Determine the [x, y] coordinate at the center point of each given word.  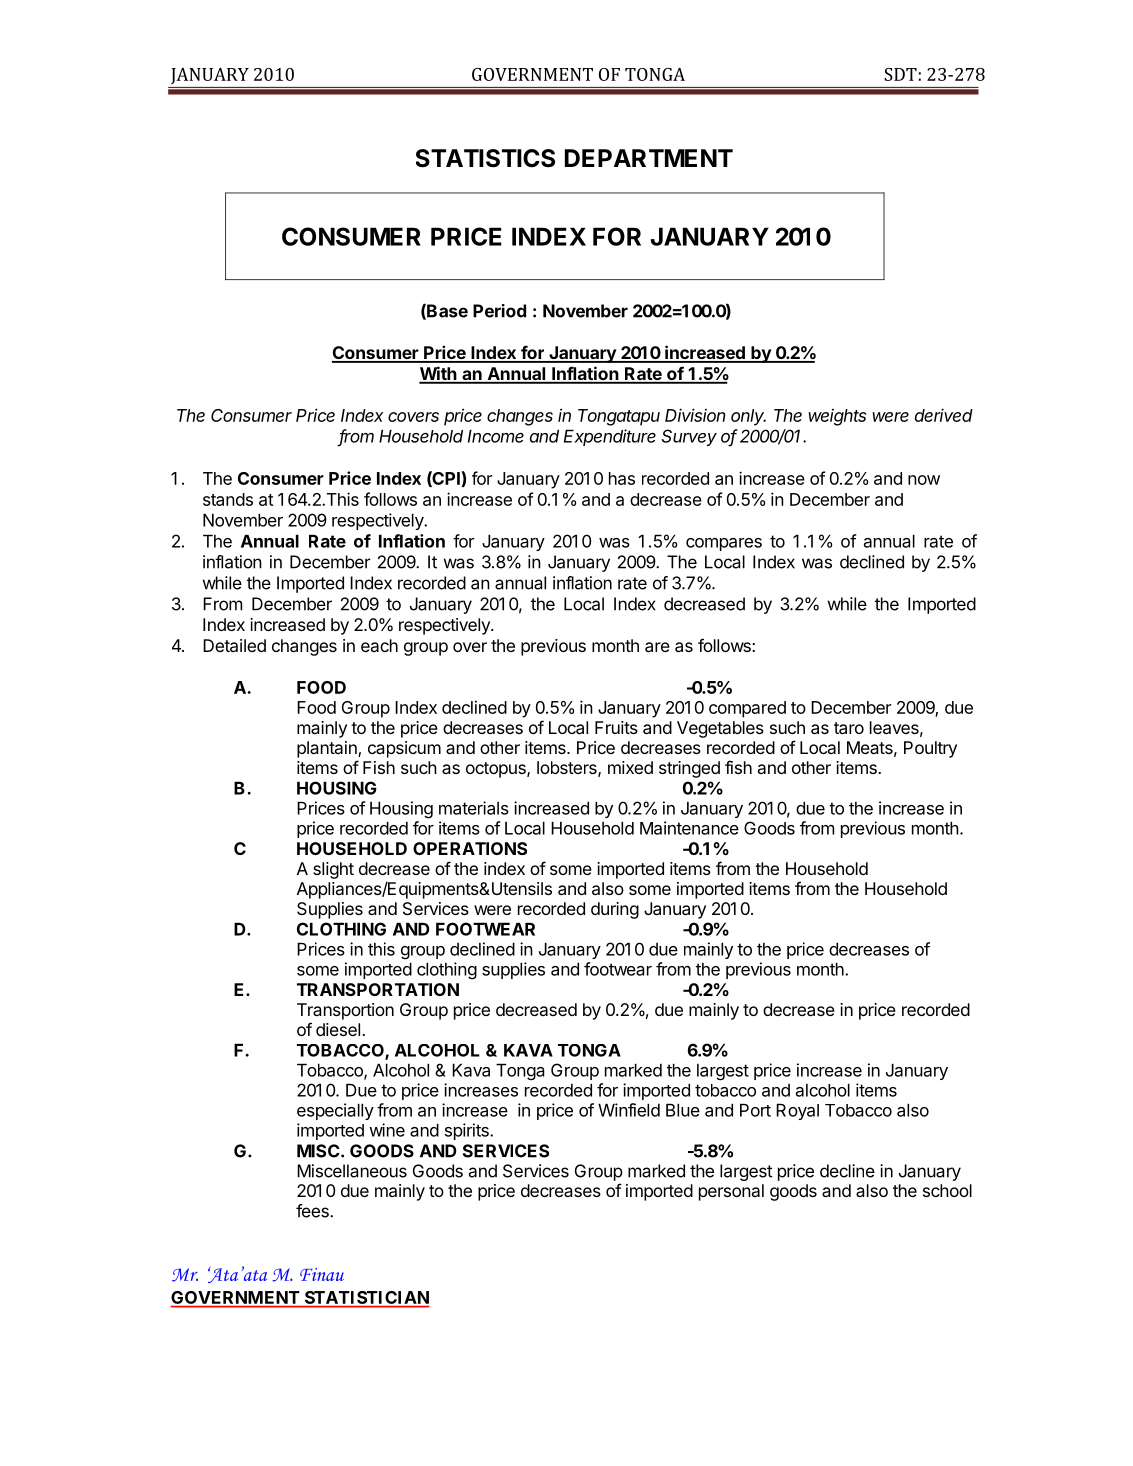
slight [333, 870]
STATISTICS [485, 158]
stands [228, 499]
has [622, 478]
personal [731, 1192]
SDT [900, 74]
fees [313, 1211]
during [615, 910]
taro [849, 728]
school [947, 1190]
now [924, 480]
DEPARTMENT [649, 158]
